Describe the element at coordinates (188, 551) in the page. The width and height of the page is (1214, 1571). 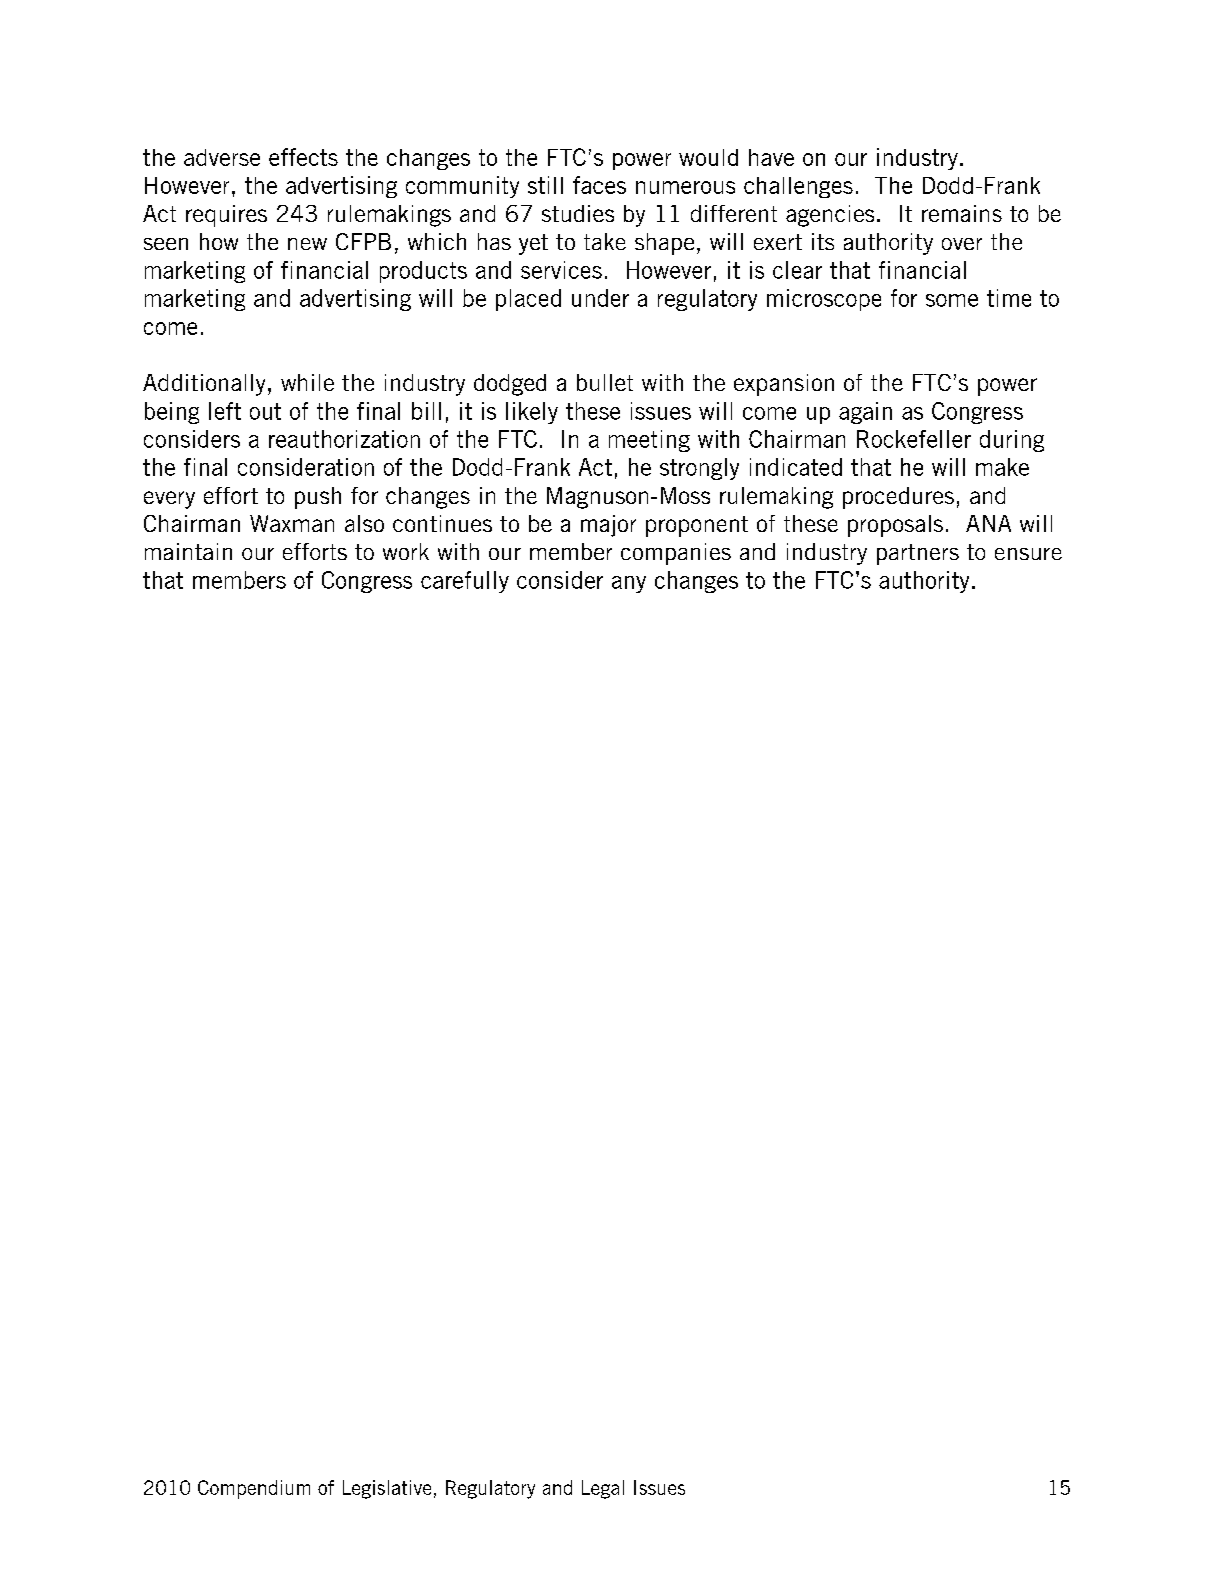
I see `maintain` at that location.
